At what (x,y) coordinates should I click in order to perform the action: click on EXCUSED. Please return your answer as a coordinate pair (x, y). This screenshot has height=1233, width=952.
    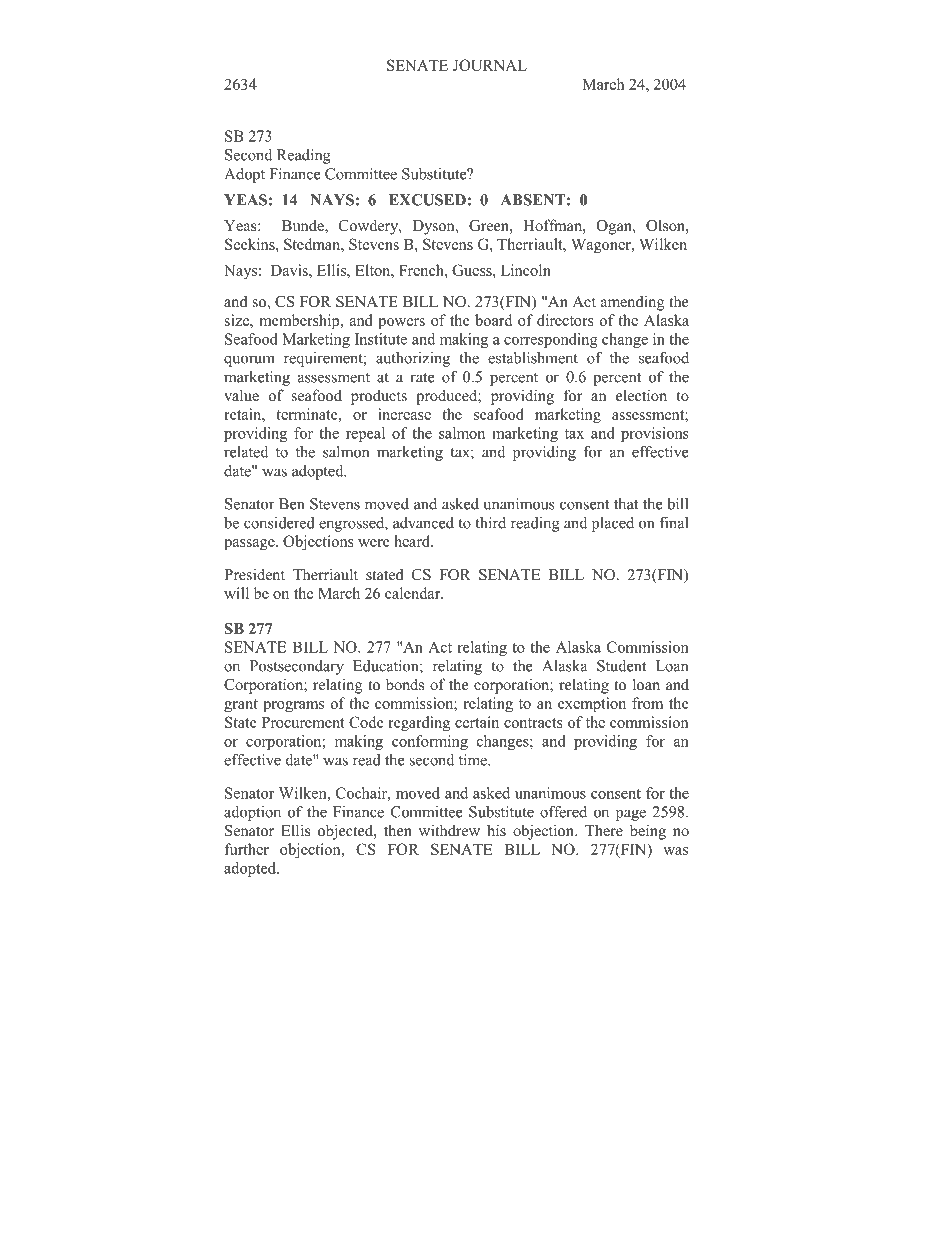
    Looking at the image, I should click on (427, 200).
